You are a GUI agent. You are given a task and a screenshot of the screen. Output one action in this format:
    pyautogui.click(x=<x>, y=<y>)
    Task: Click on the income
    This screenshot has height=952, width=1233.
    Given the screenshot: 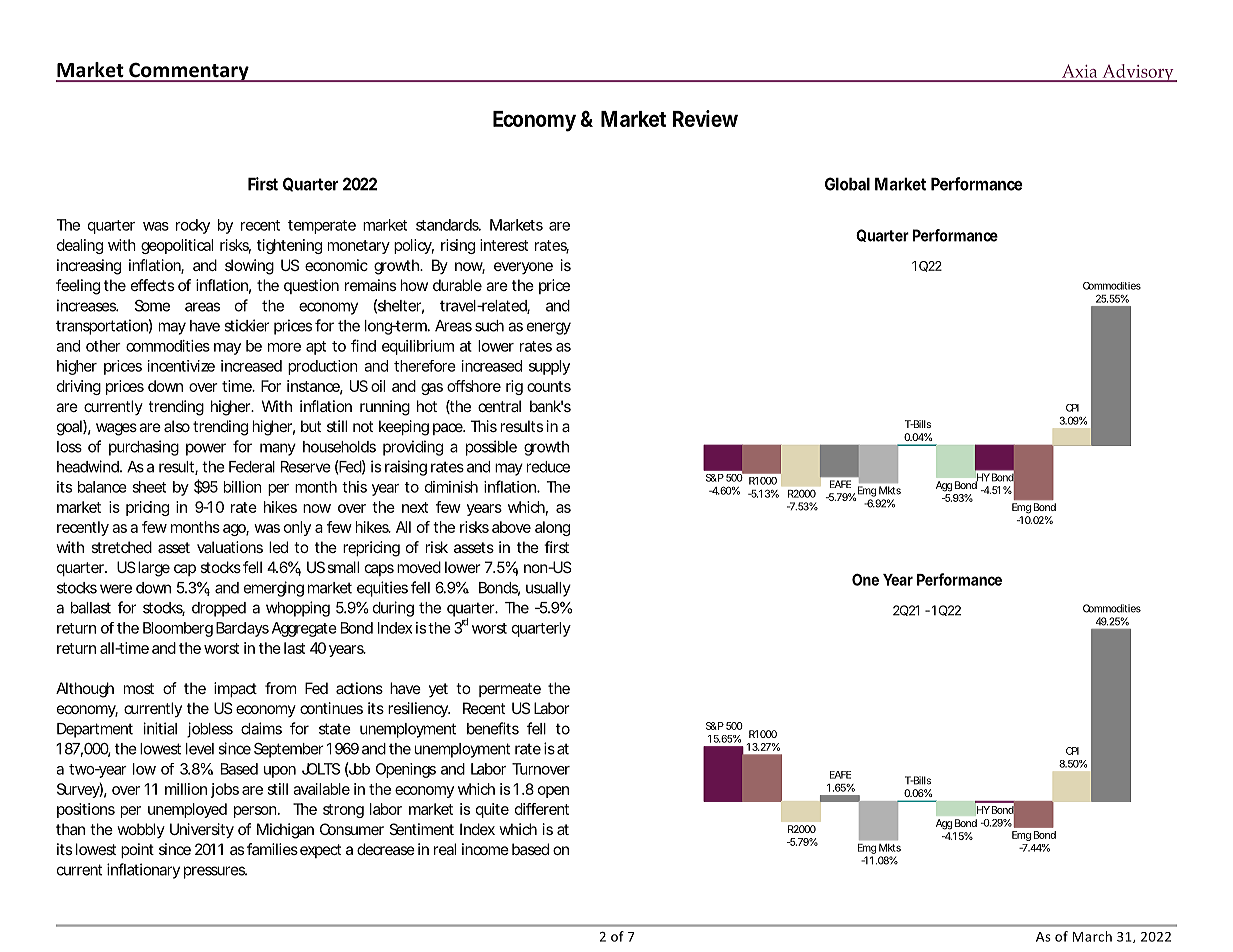 What is the action you would take?
    pyautogui.click(x=485, y=849)
